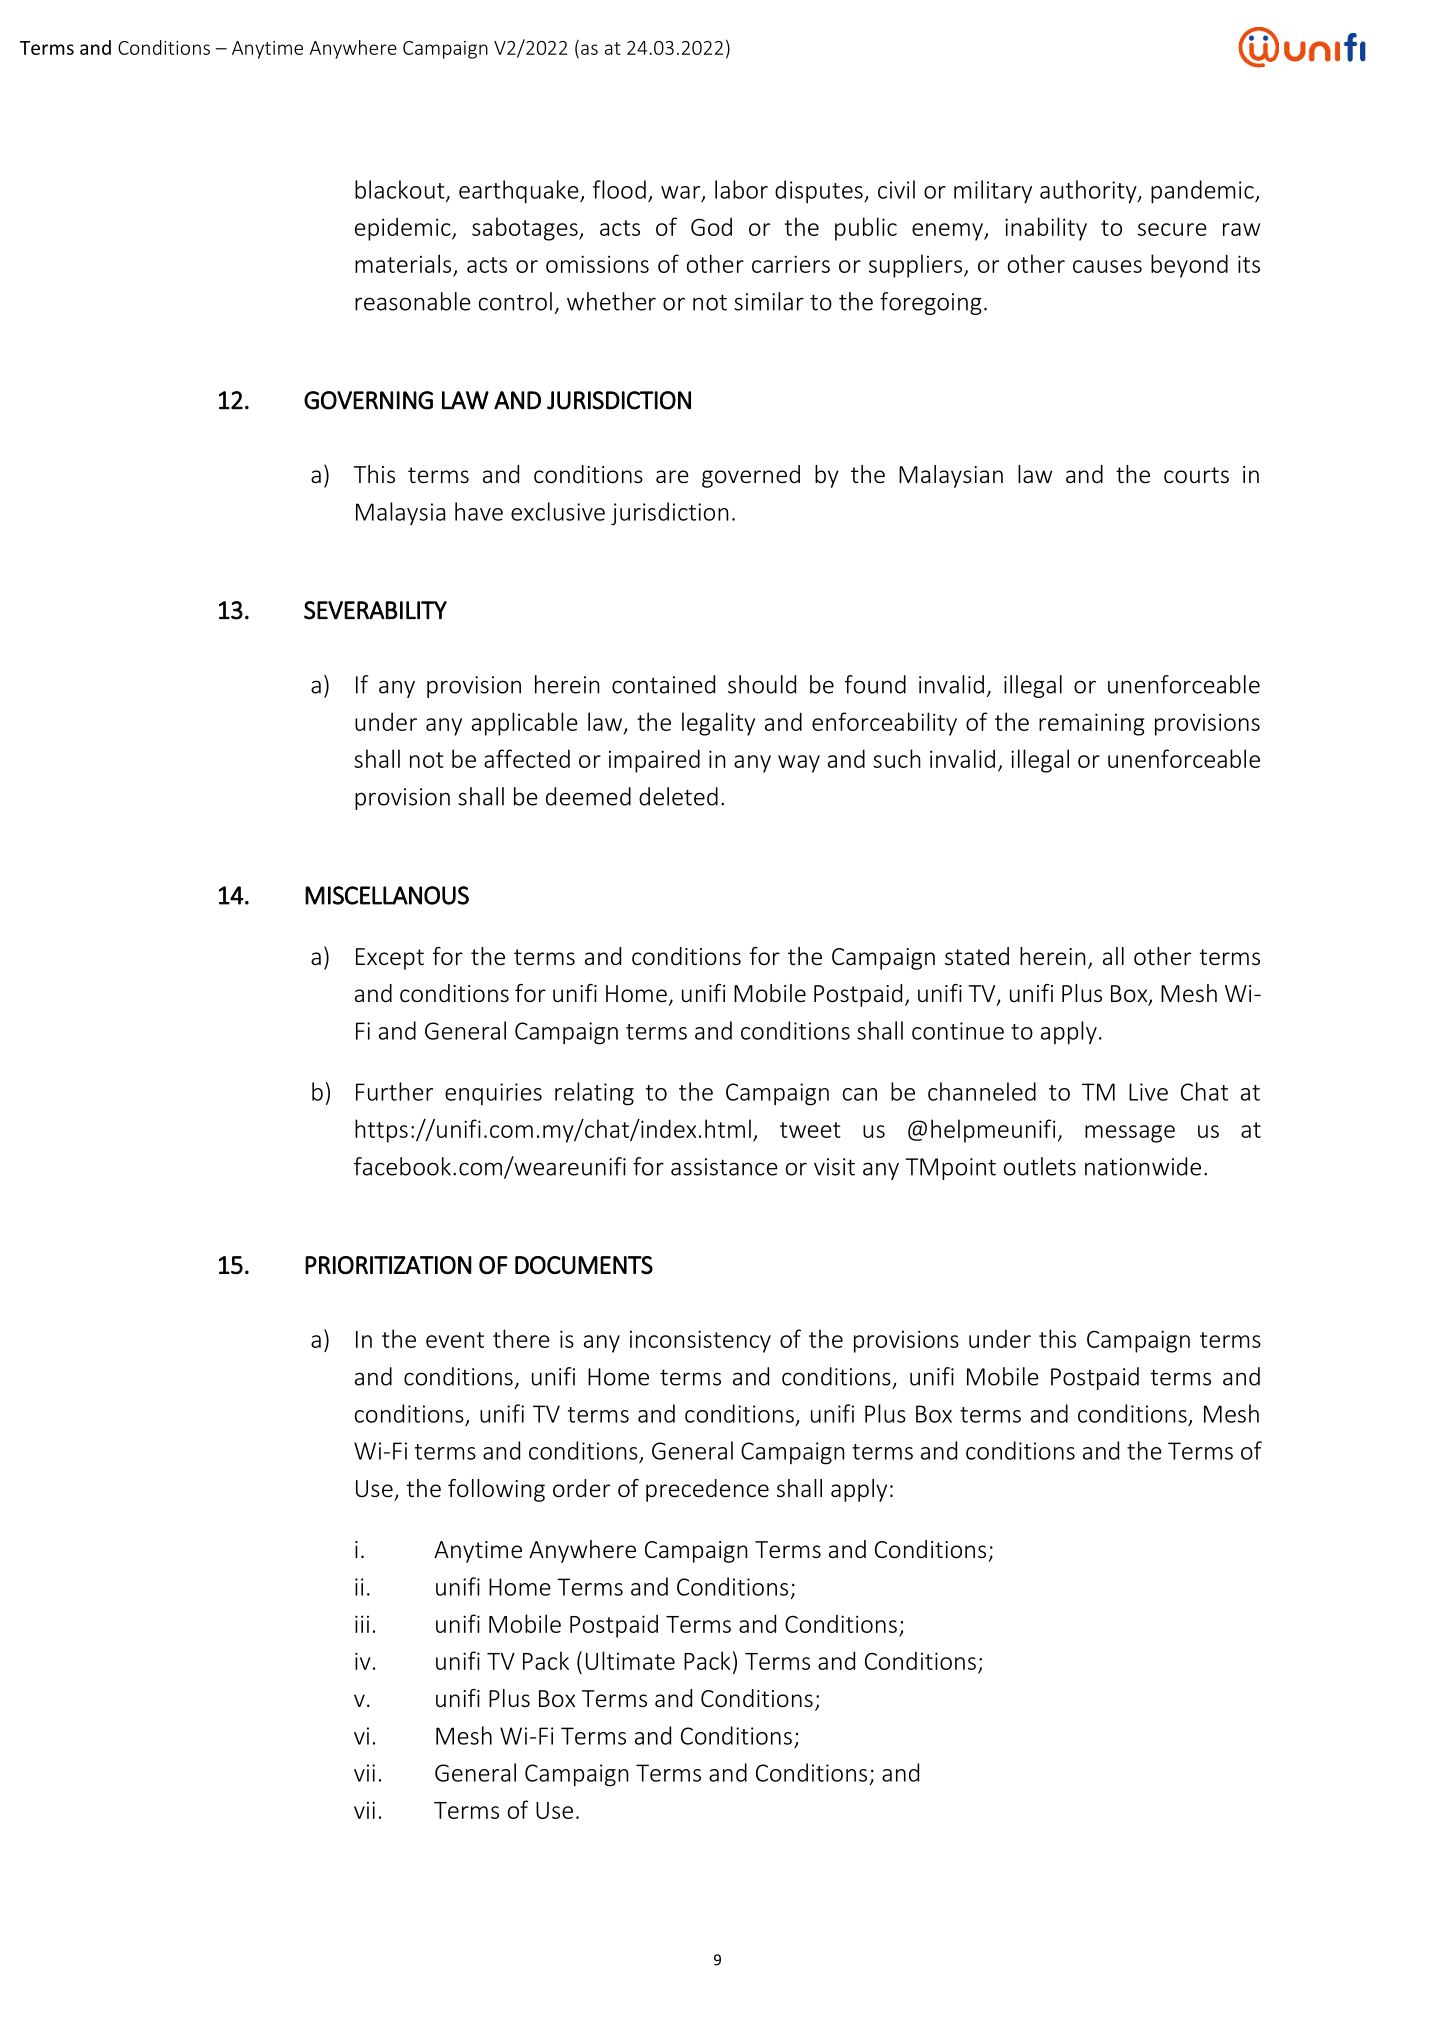 The width and height of the page is (1435, 2029). What do you see at coordinates (493, 1094) in the page?
I see `enquiries` at bounding box center [493, 1094].
